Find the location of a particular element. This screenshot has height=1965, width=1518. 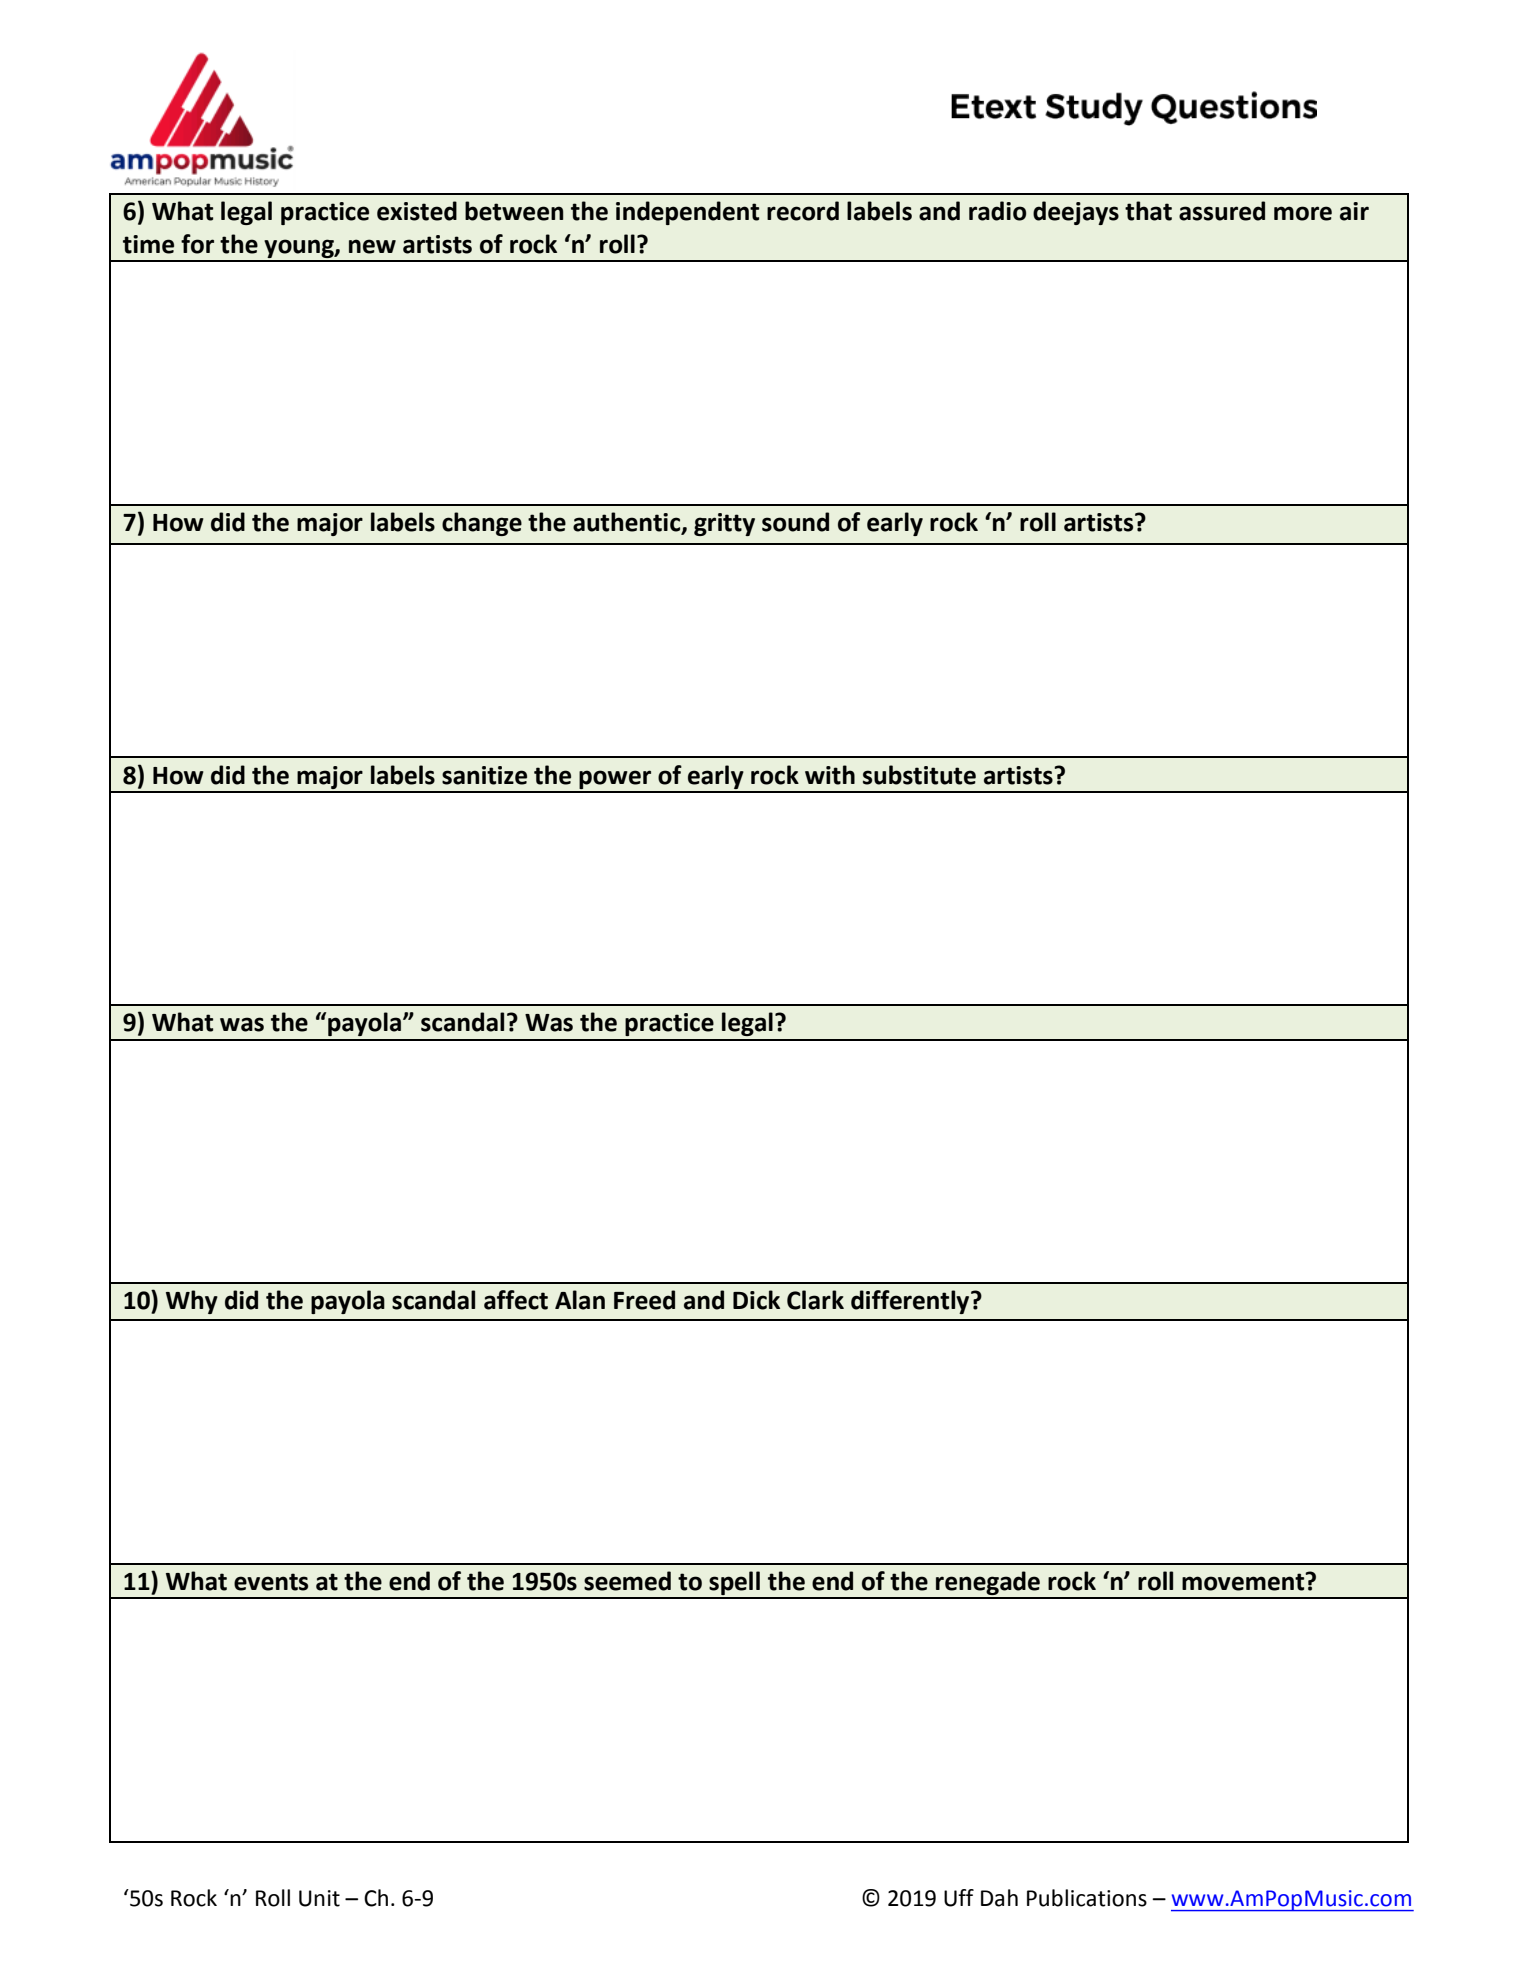

assured is located at coordinates (1222, 211).
